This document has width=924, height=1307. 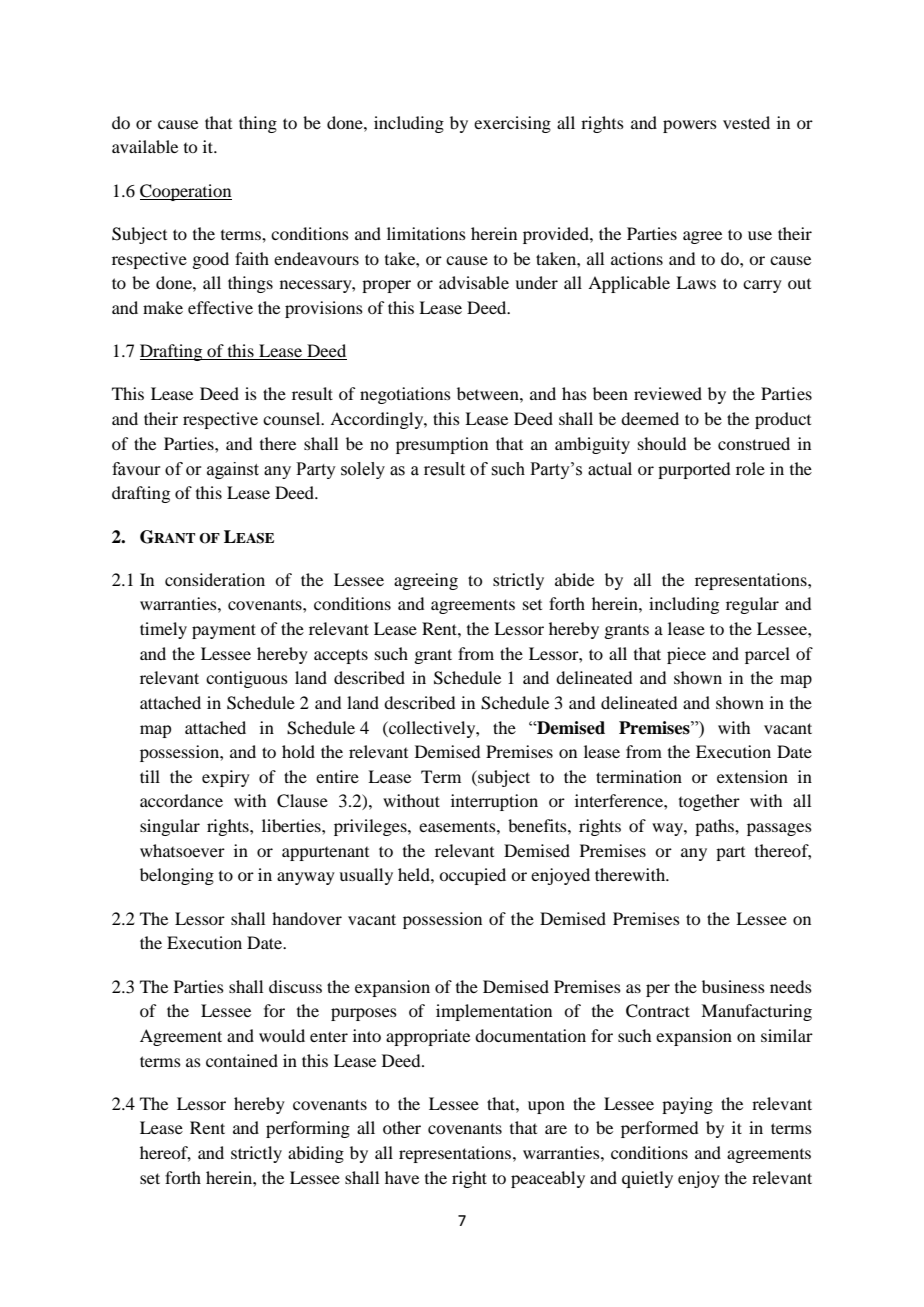 What do you see at coordinates (733, 986) in the document?
I see `business` at bounding box center [733, 986].
